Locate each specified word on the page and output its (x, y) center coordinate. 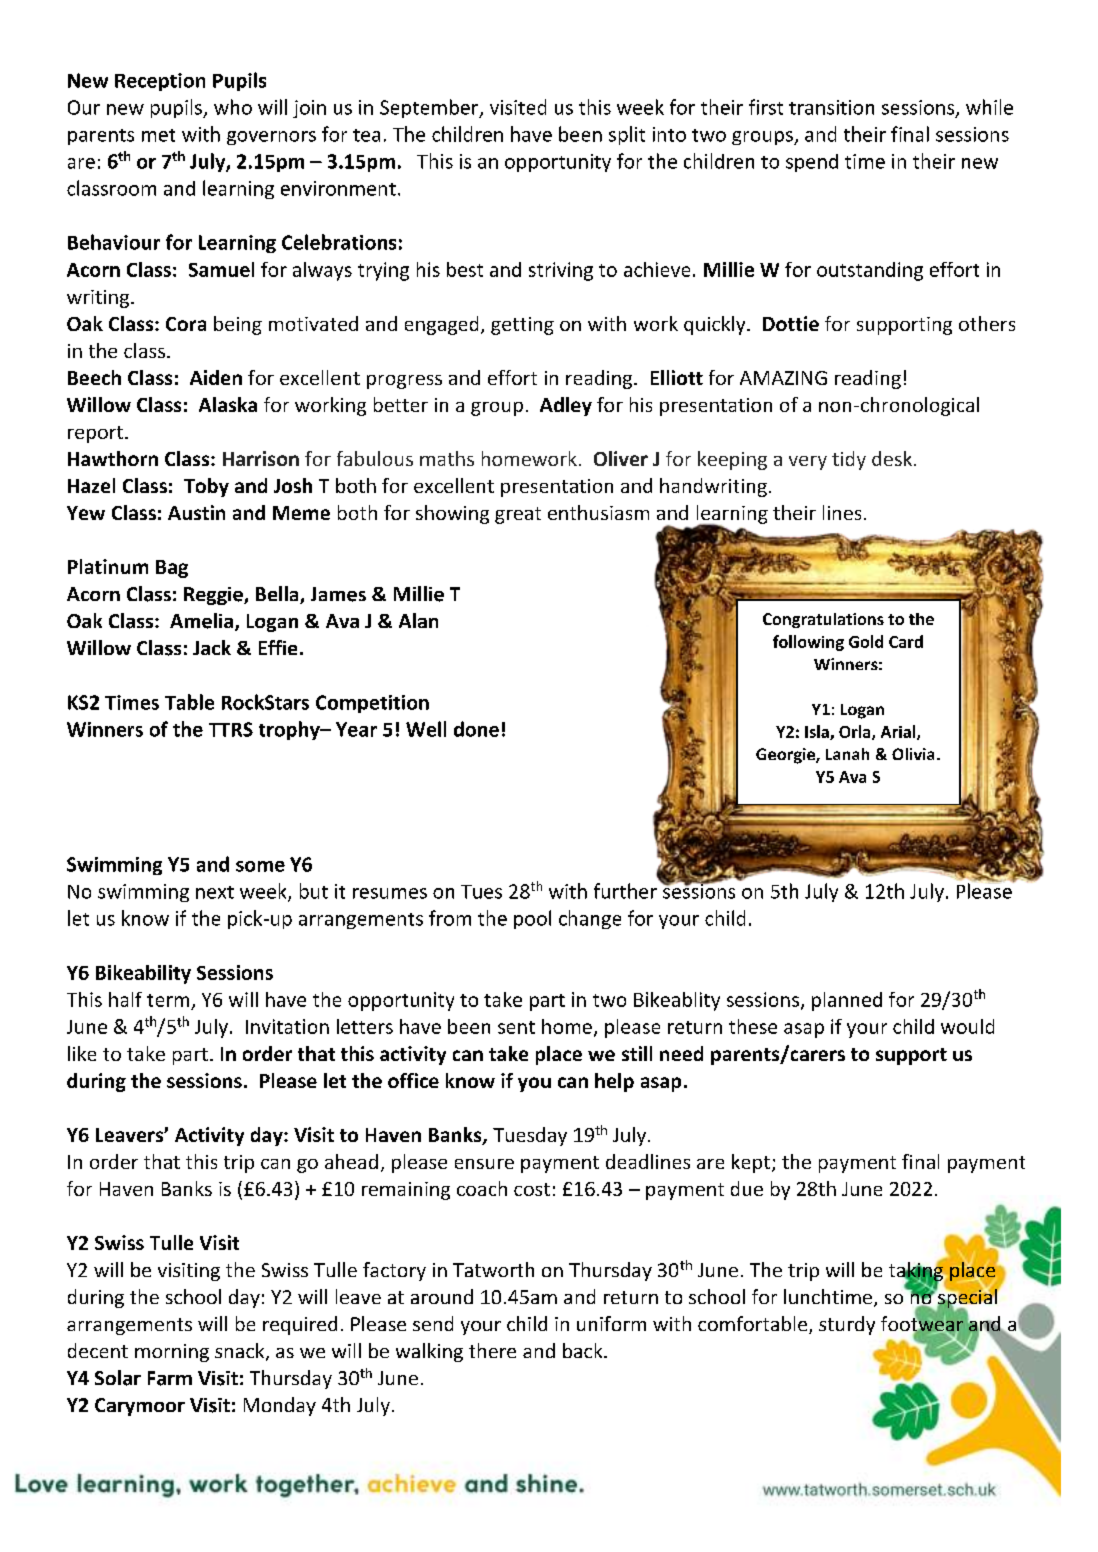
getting (522, 326)
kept (751, 1163)
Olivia (913, 754)
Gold (866, 641)
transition (831, 107)
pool (532, 919)
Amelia (203, 622)
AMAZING (783, 378)
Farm (170, 1378)
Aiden (216, 377)
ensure (484, 1164)
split (627, 135)
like (82, 1053)
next (215, 892)
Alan (418, 620)
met (158, 135)
